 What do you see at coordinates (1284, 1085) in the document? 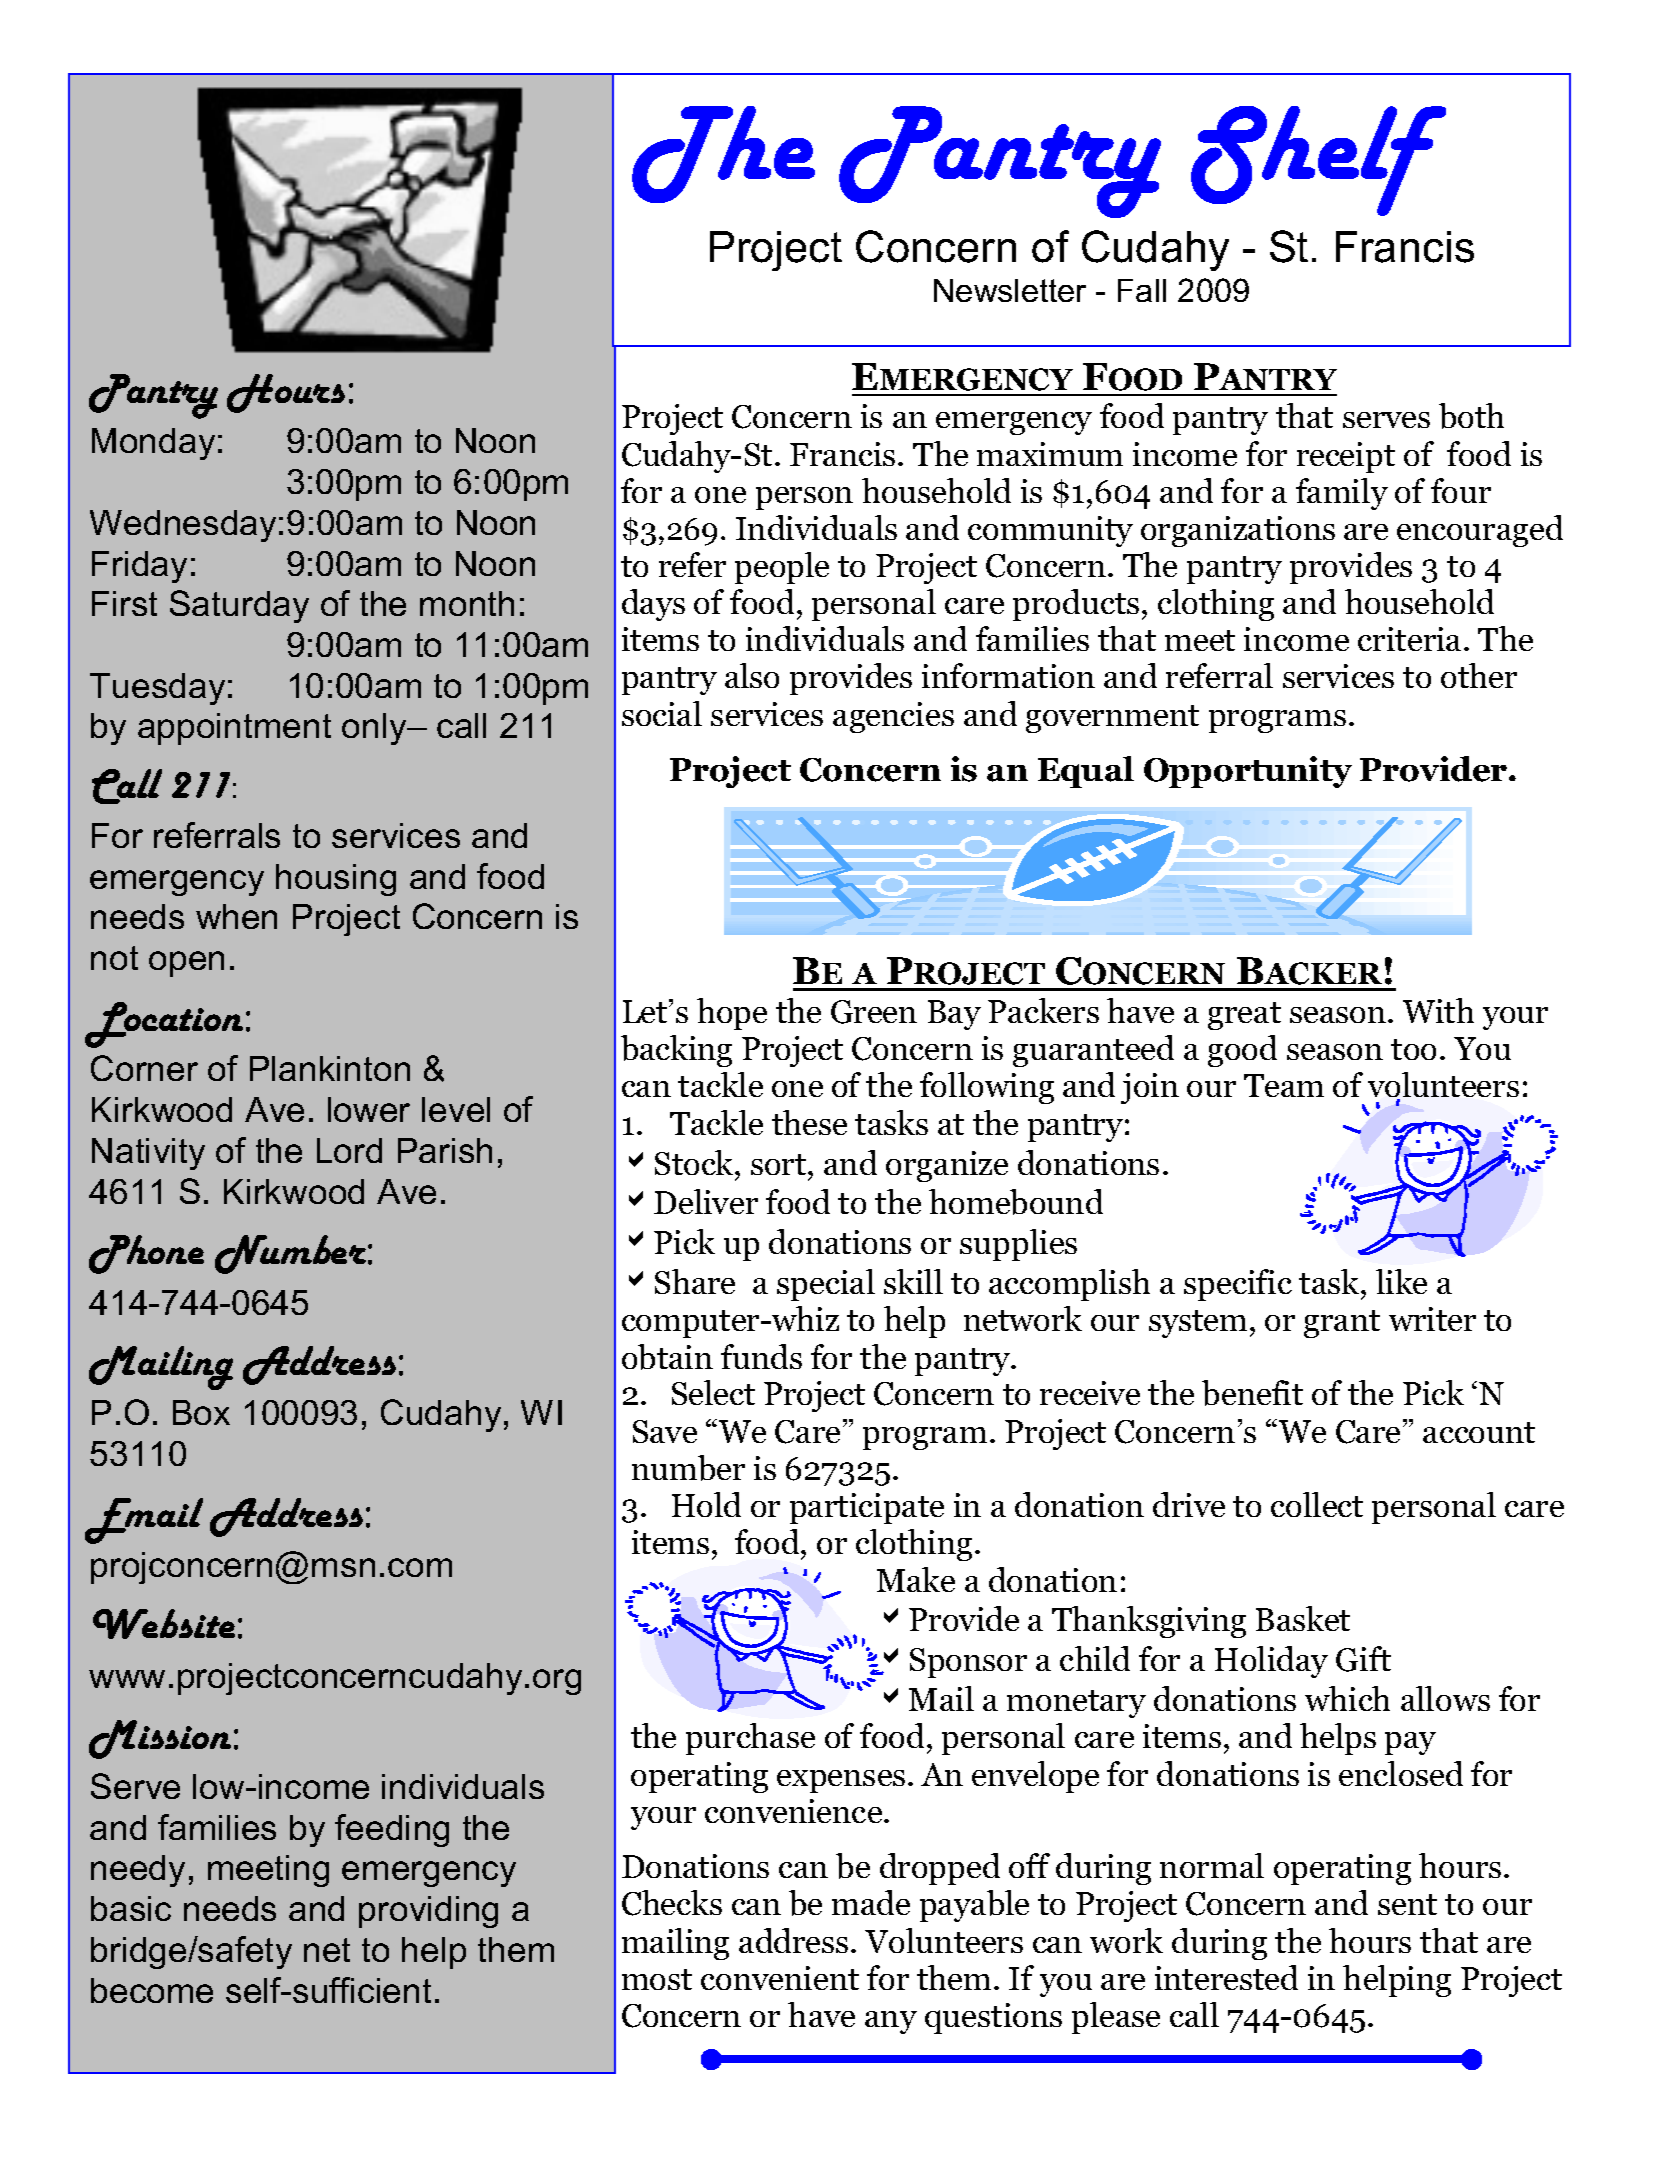
I see `Team` at bounding box center [1284, 1085].
